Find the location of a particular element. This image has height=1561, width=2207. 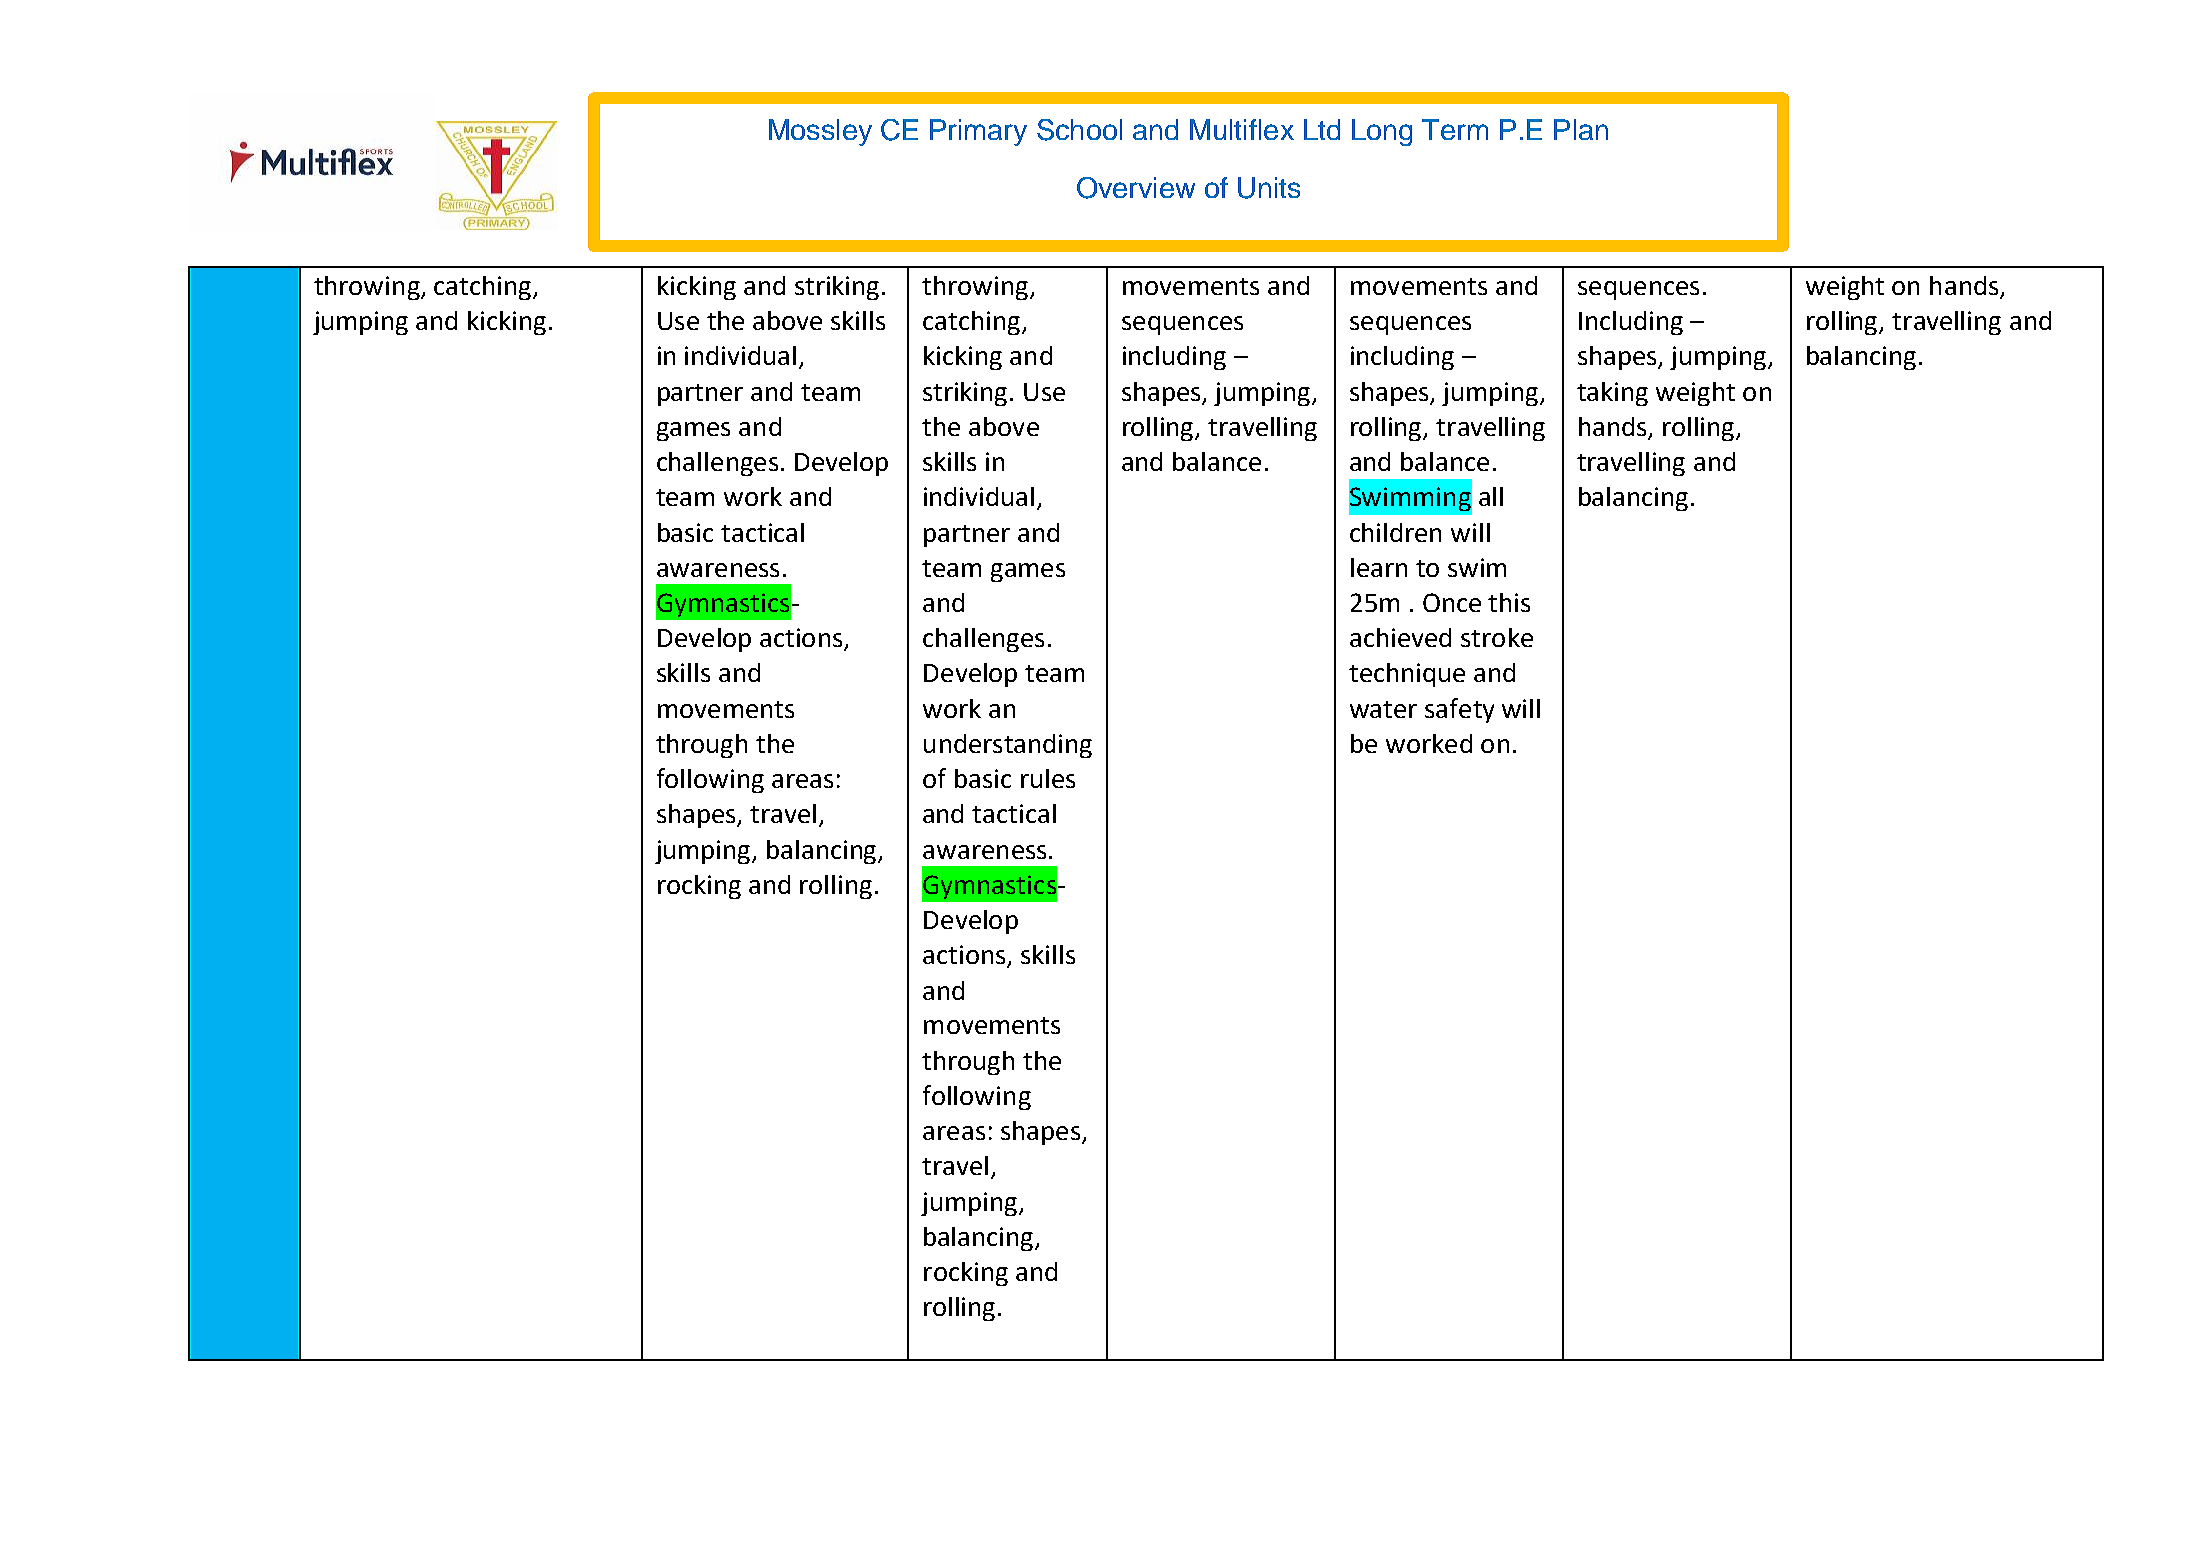

achieved is located at coordinates (1400, 637).
